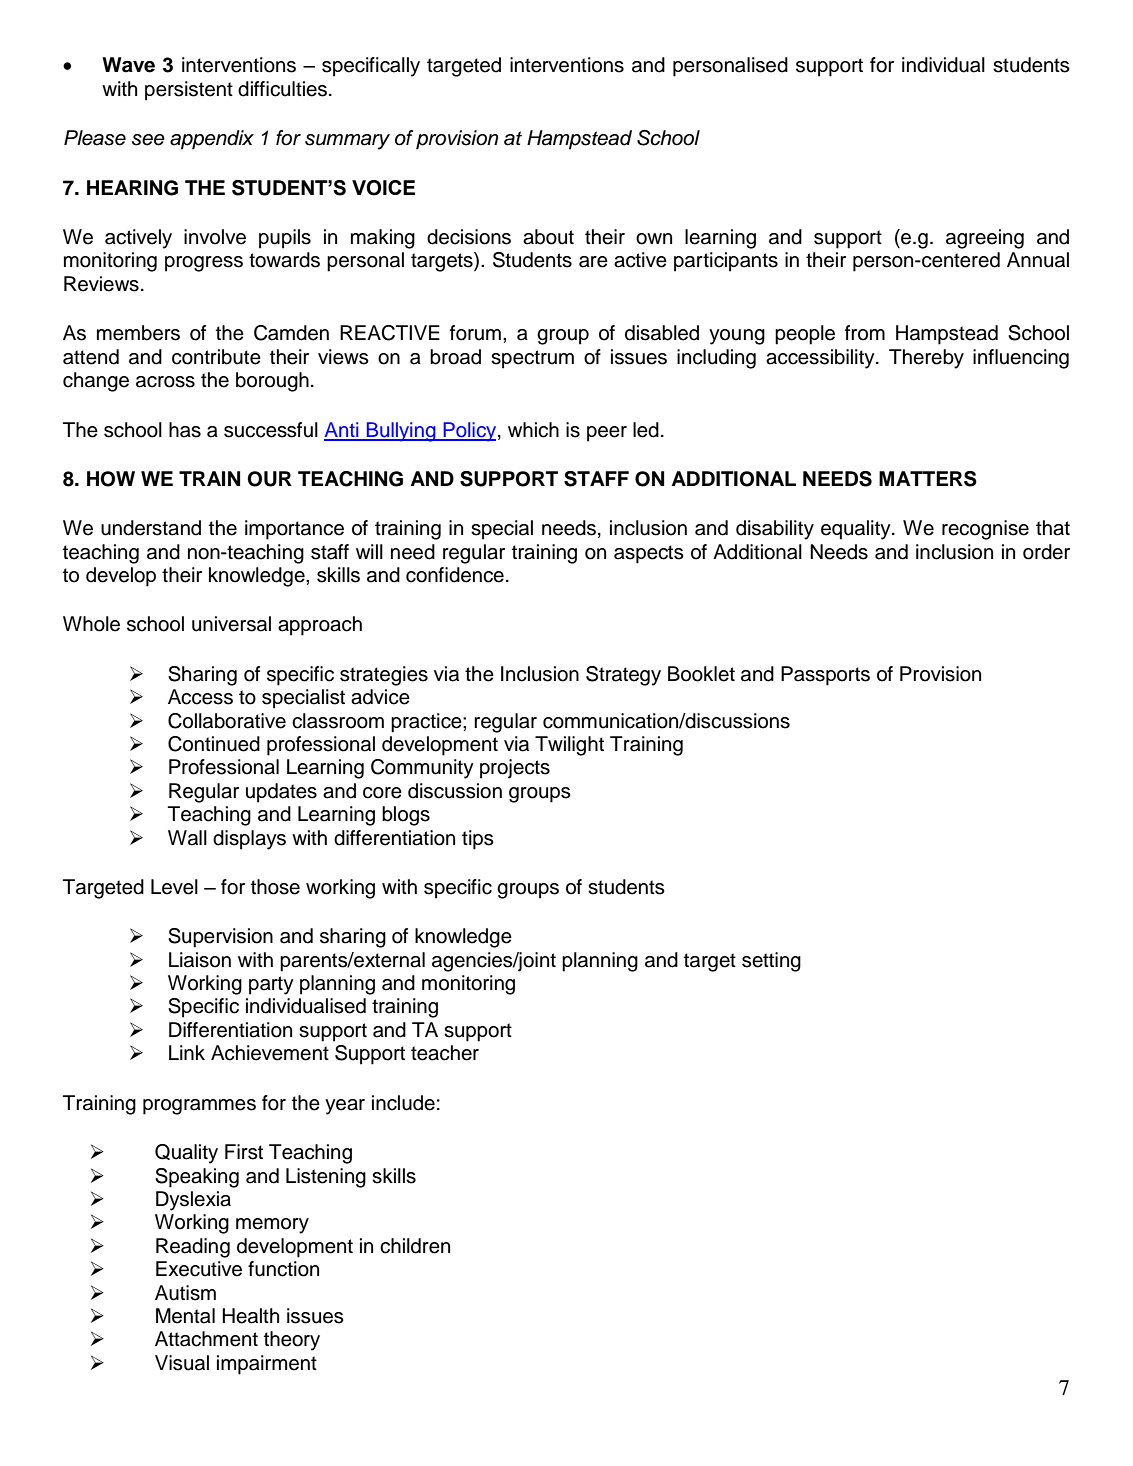  Describe the element at coordinates (548, 237) in the page. I see `about` at that location.
